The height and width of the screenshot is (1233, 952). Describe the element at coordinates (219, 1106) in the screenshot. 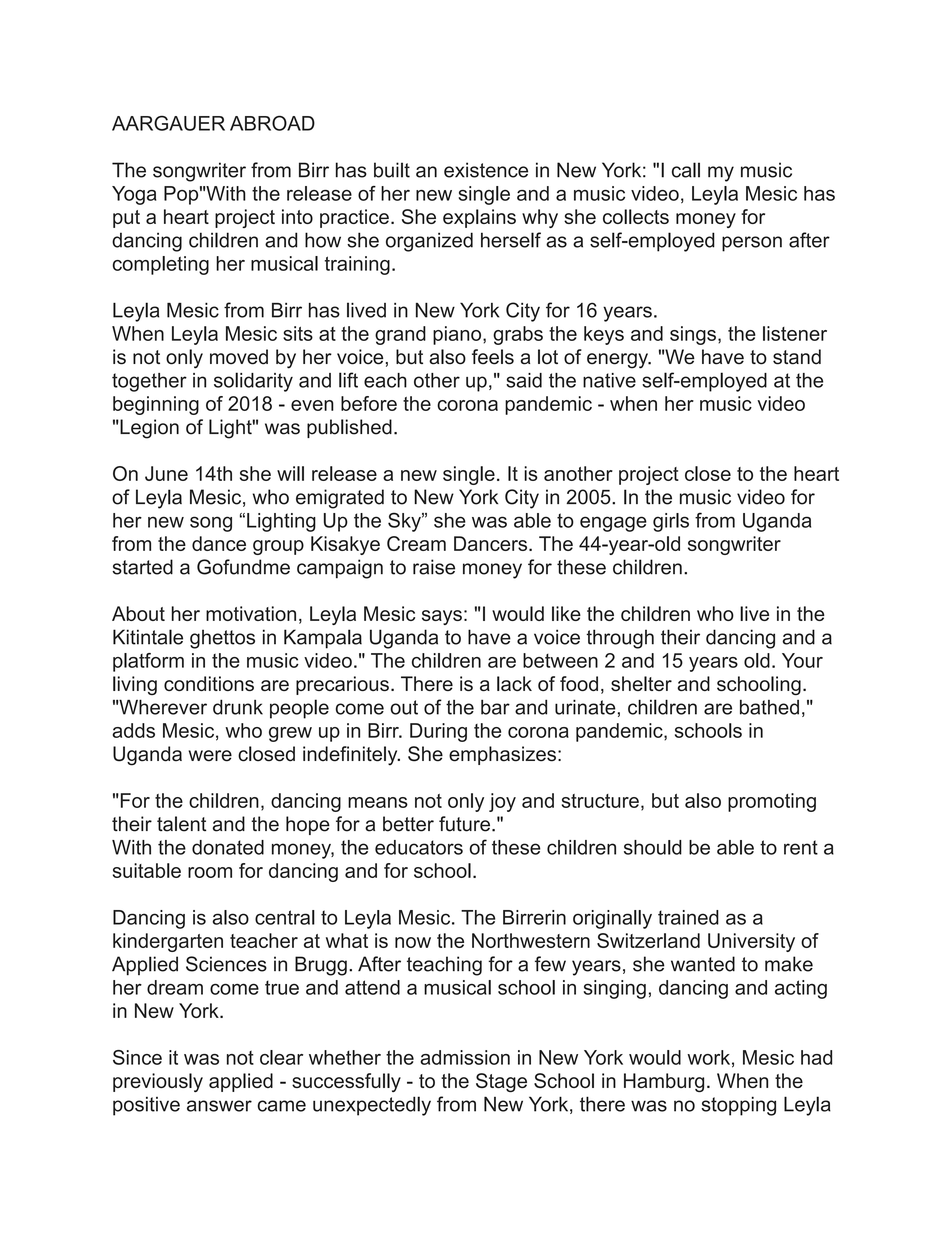

I see `answer` at that location.
